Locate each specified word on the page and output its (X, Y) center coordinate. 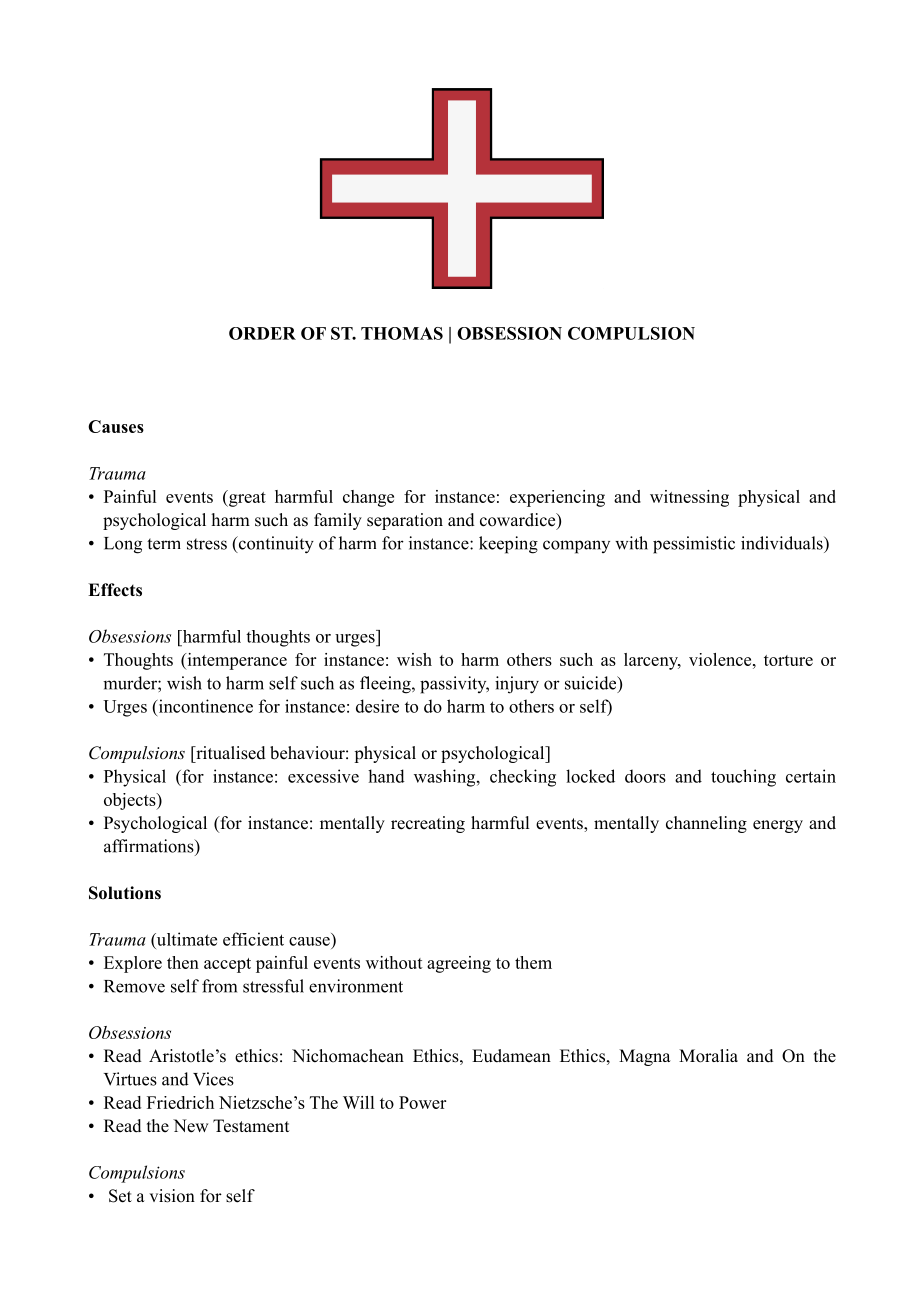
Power (422, 1102)
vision (172, 1196)
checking (523, 778)
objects (131, 801)
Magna (645, 1057)
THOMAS (402, 333)
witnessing (689, 498)
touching (743, 778)
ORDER (262, 333)
